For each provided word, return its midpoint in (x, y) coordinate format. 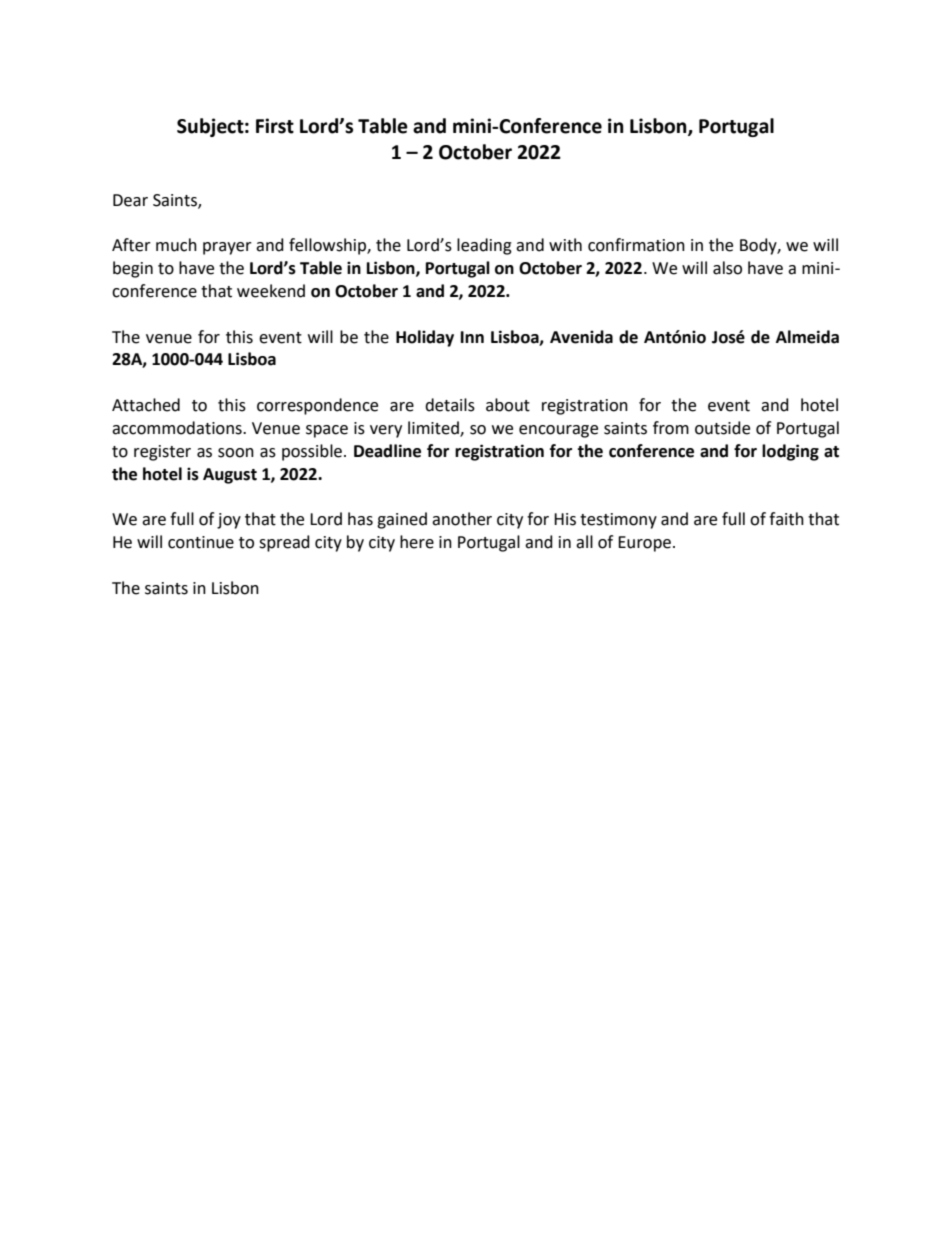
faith (786, 519)
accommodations (178, 428)
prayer (227, 248)
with (565, 245)
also (727, 268)
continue (201, 542)
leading (484, 246)
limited (434, 429)
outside (722, 428)
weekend (271, 291)
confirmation (636, 245)
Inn (472, 337)
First (275, 126)
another (462, 519)
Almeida (807, 337)
